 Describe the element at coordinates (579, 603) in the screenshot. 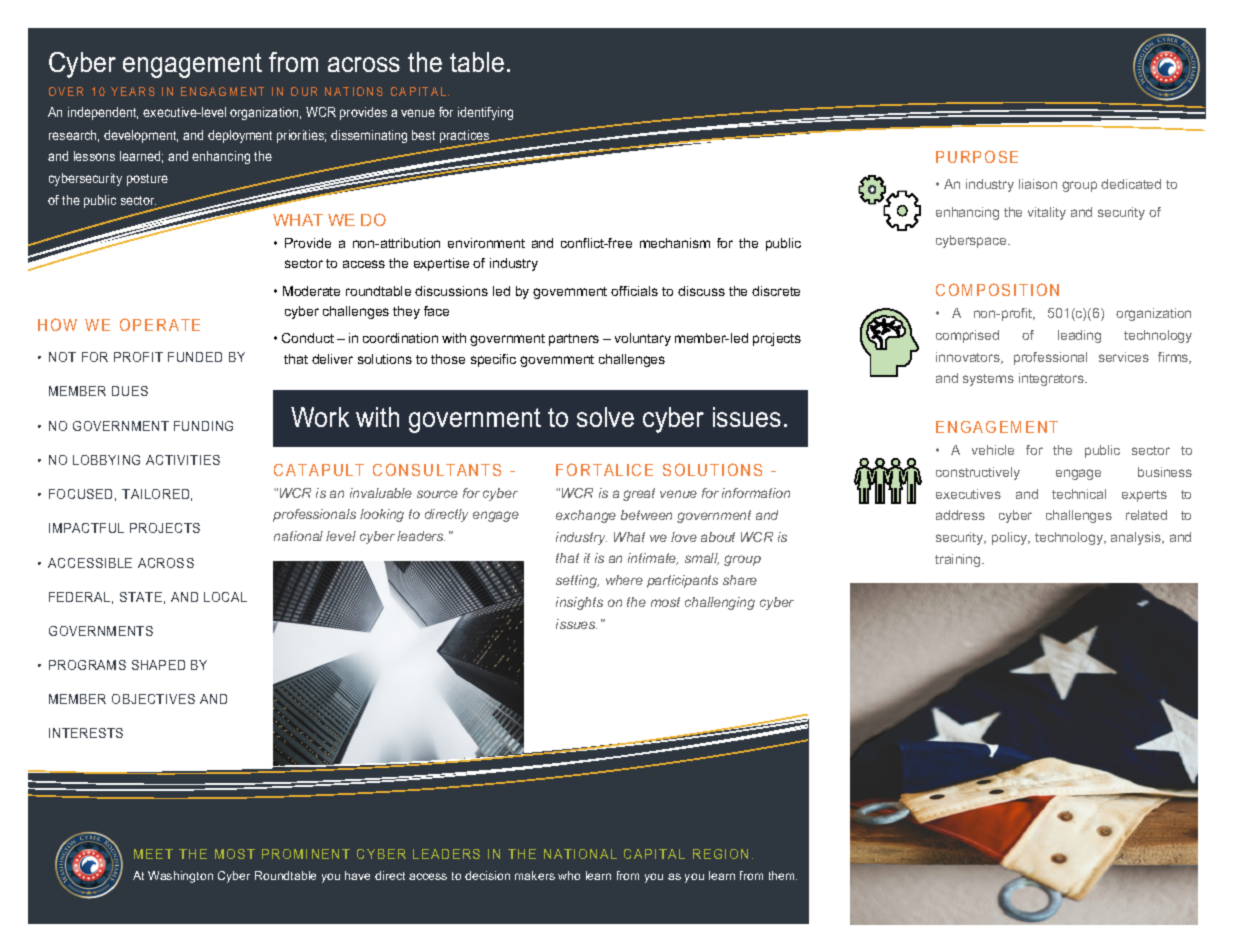

I see `insights` at that location.
